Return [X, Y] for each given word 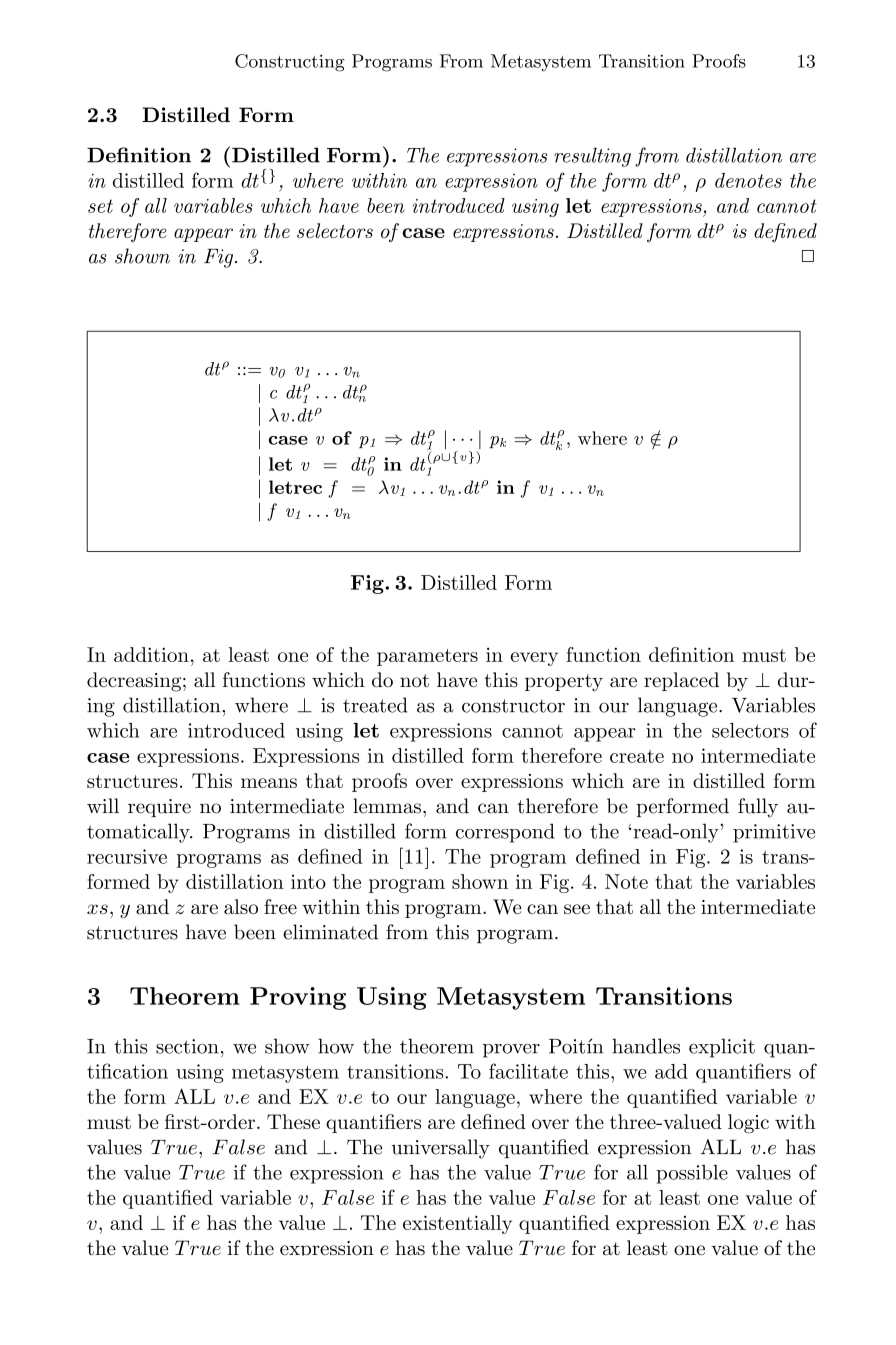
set [100, 206]
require [159, 808]
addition [151, 654]
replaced [681, 681]
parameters [427, 657]
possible [692, 1174]
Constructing [290, 63]
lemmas [387, 806]
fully [758, 808]
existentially [457, 1224]
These [293, 1121]
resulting [592, 157]
